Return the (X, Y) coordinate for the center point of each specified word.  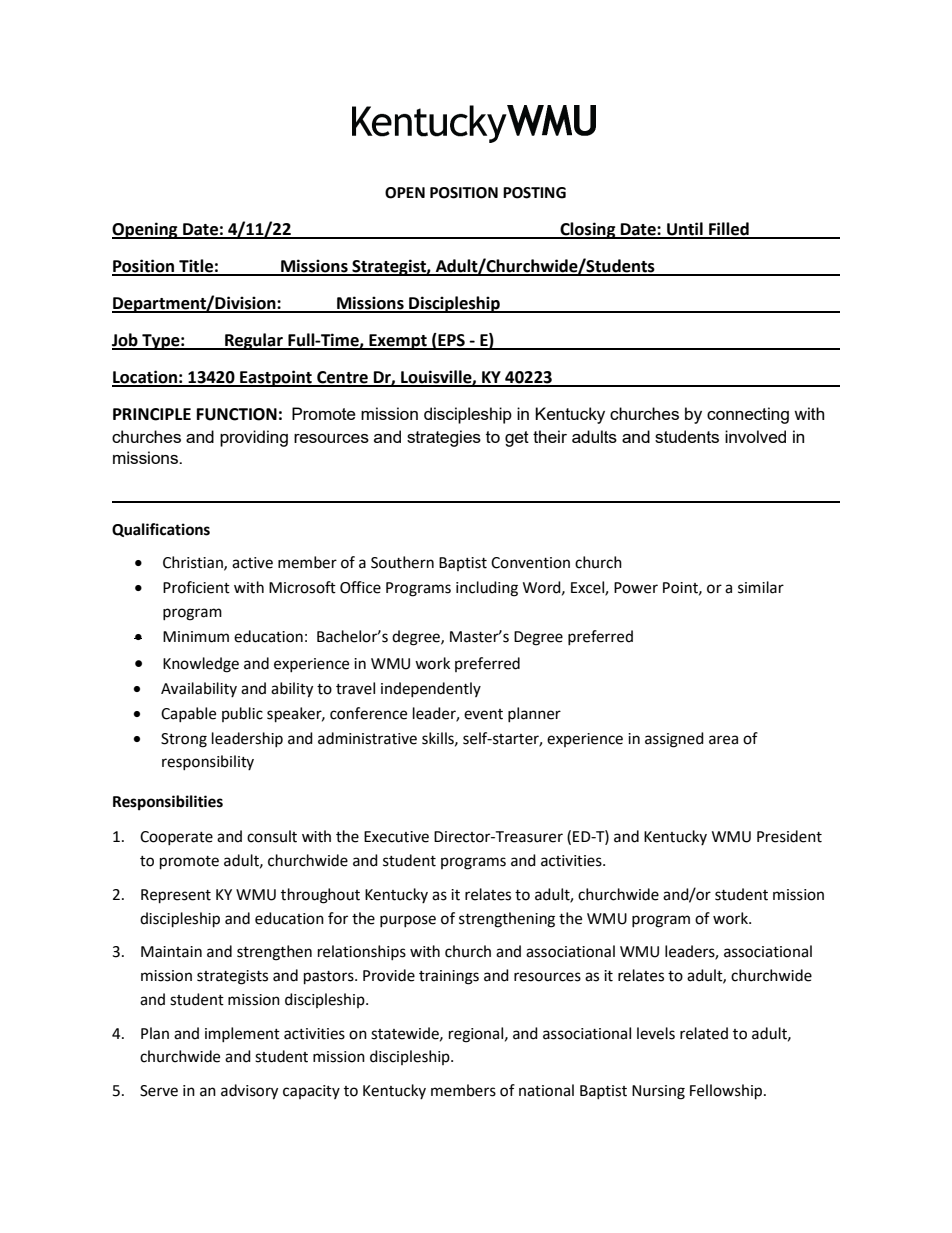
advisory (249, 1092)
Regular (254, 341)
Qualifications (161, 530)
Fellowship (727, 1092)
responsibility (208, 762)
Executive (396, 837)
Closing (588, 230)
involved (755, 436)
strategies (444, 438)
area (723, 740)
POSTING (534, 193)
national (546, 1090)
